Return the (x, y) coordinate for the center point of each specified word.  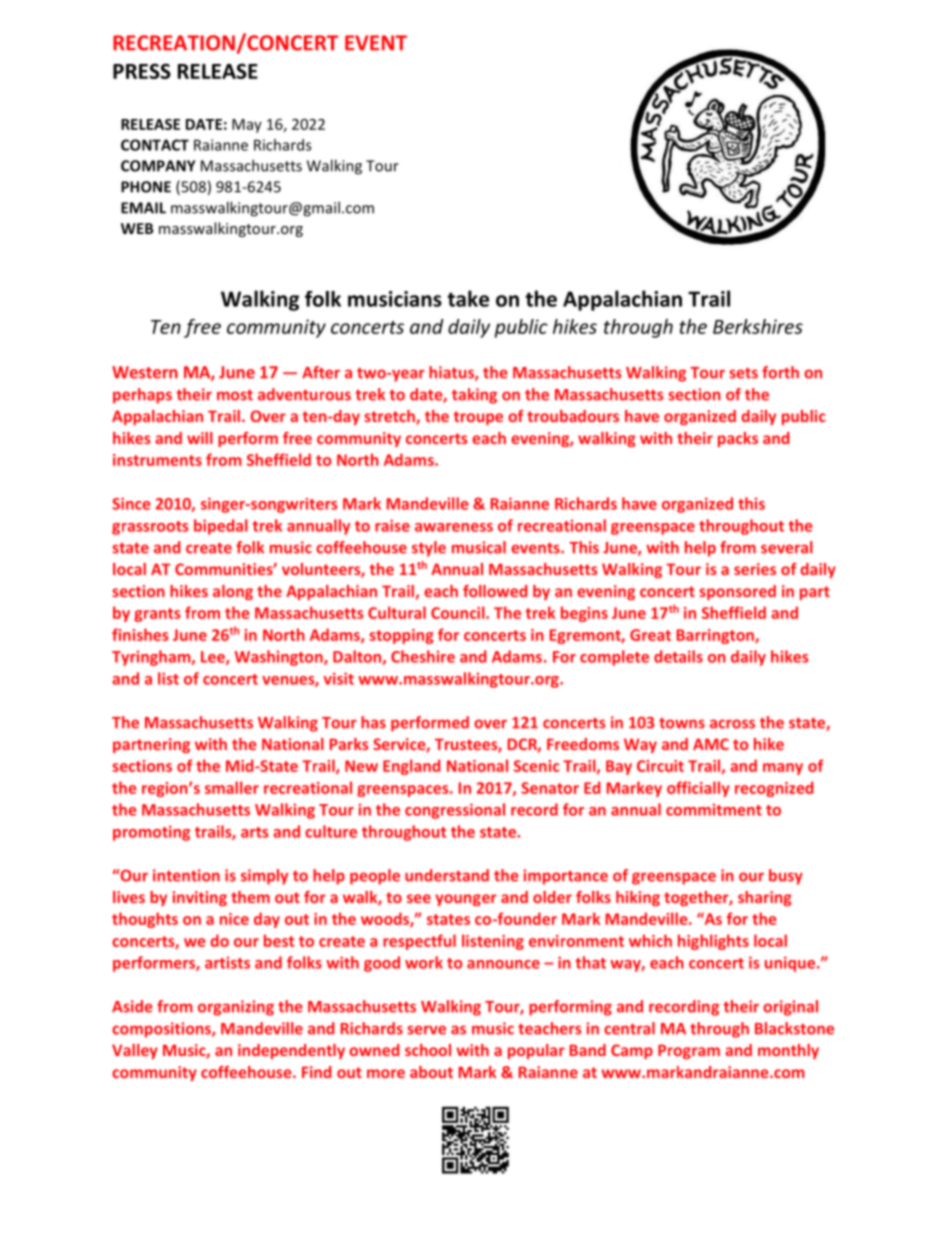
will (200, 438)
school (428, 1050)
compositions (162, 1030)
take (468, 298)
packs (738, 439)
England (411, 767)
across (732, 724)
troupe (478, 418)
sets (744, 373)
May (247, 126)
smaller (232, 787)
